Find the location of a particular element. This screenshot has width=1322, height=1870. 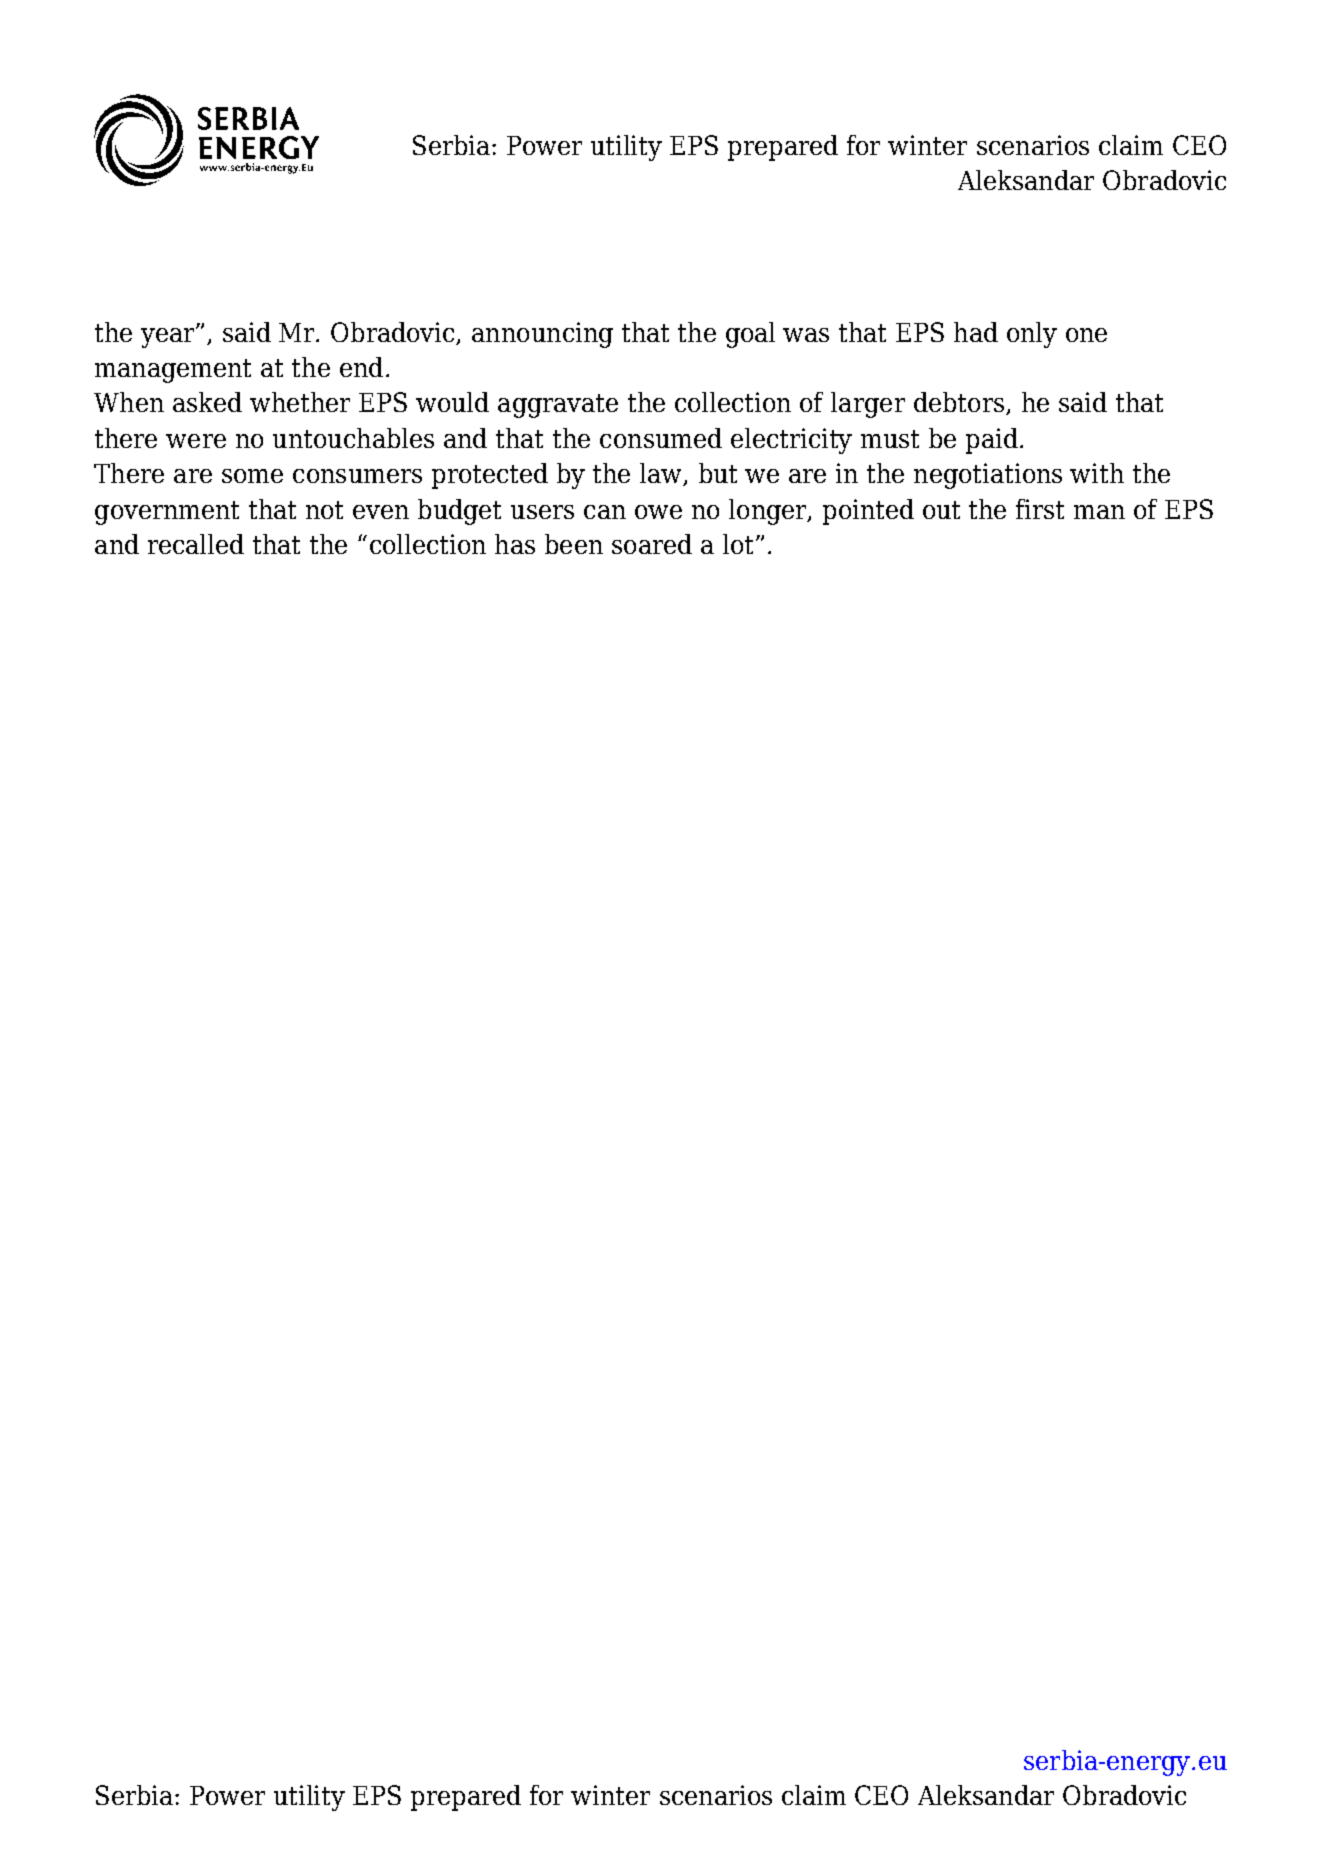

some is located at coordinates (252, 476).
